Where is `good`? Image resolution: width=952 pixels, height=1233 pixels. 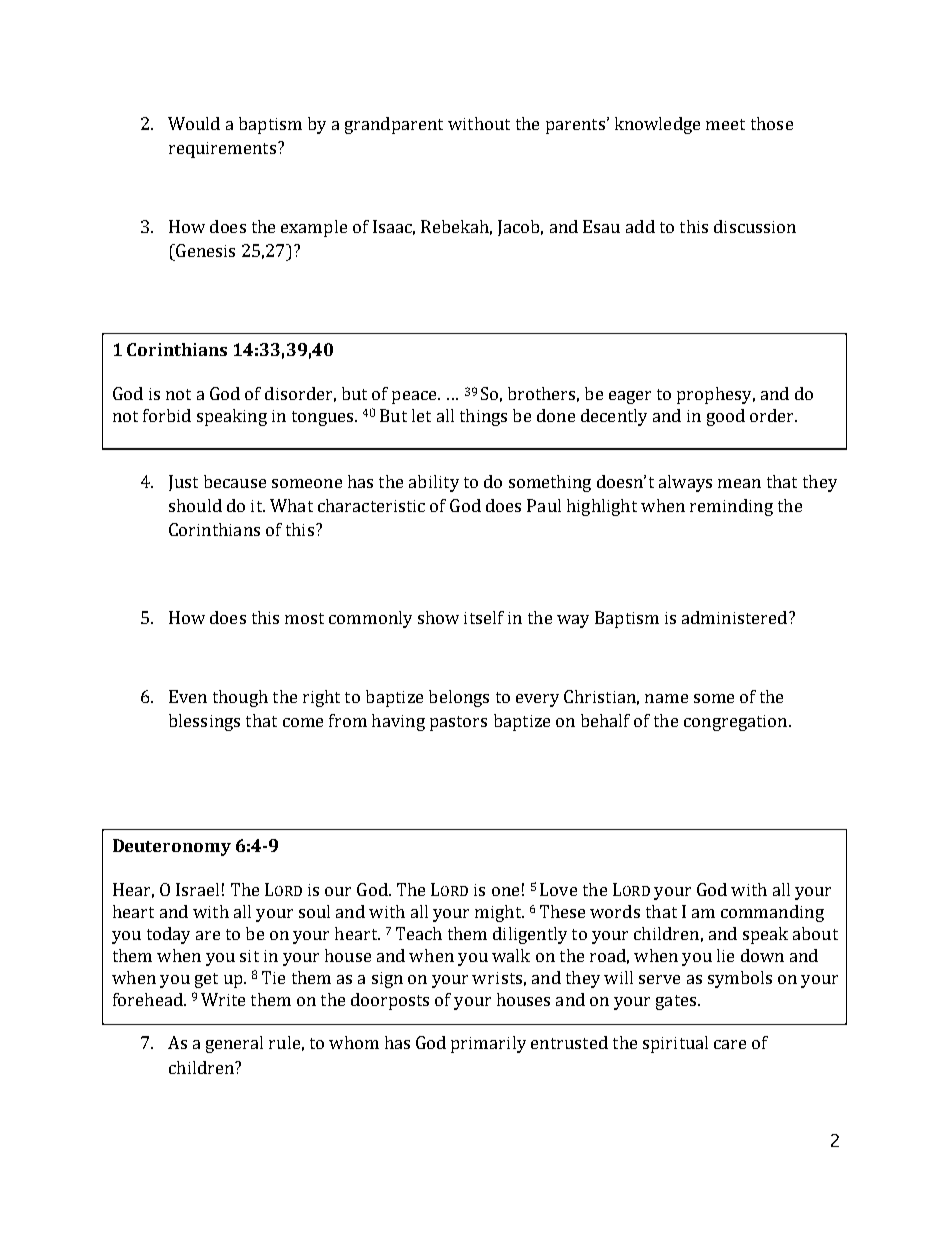 good is located at coordinates (726, 417).
